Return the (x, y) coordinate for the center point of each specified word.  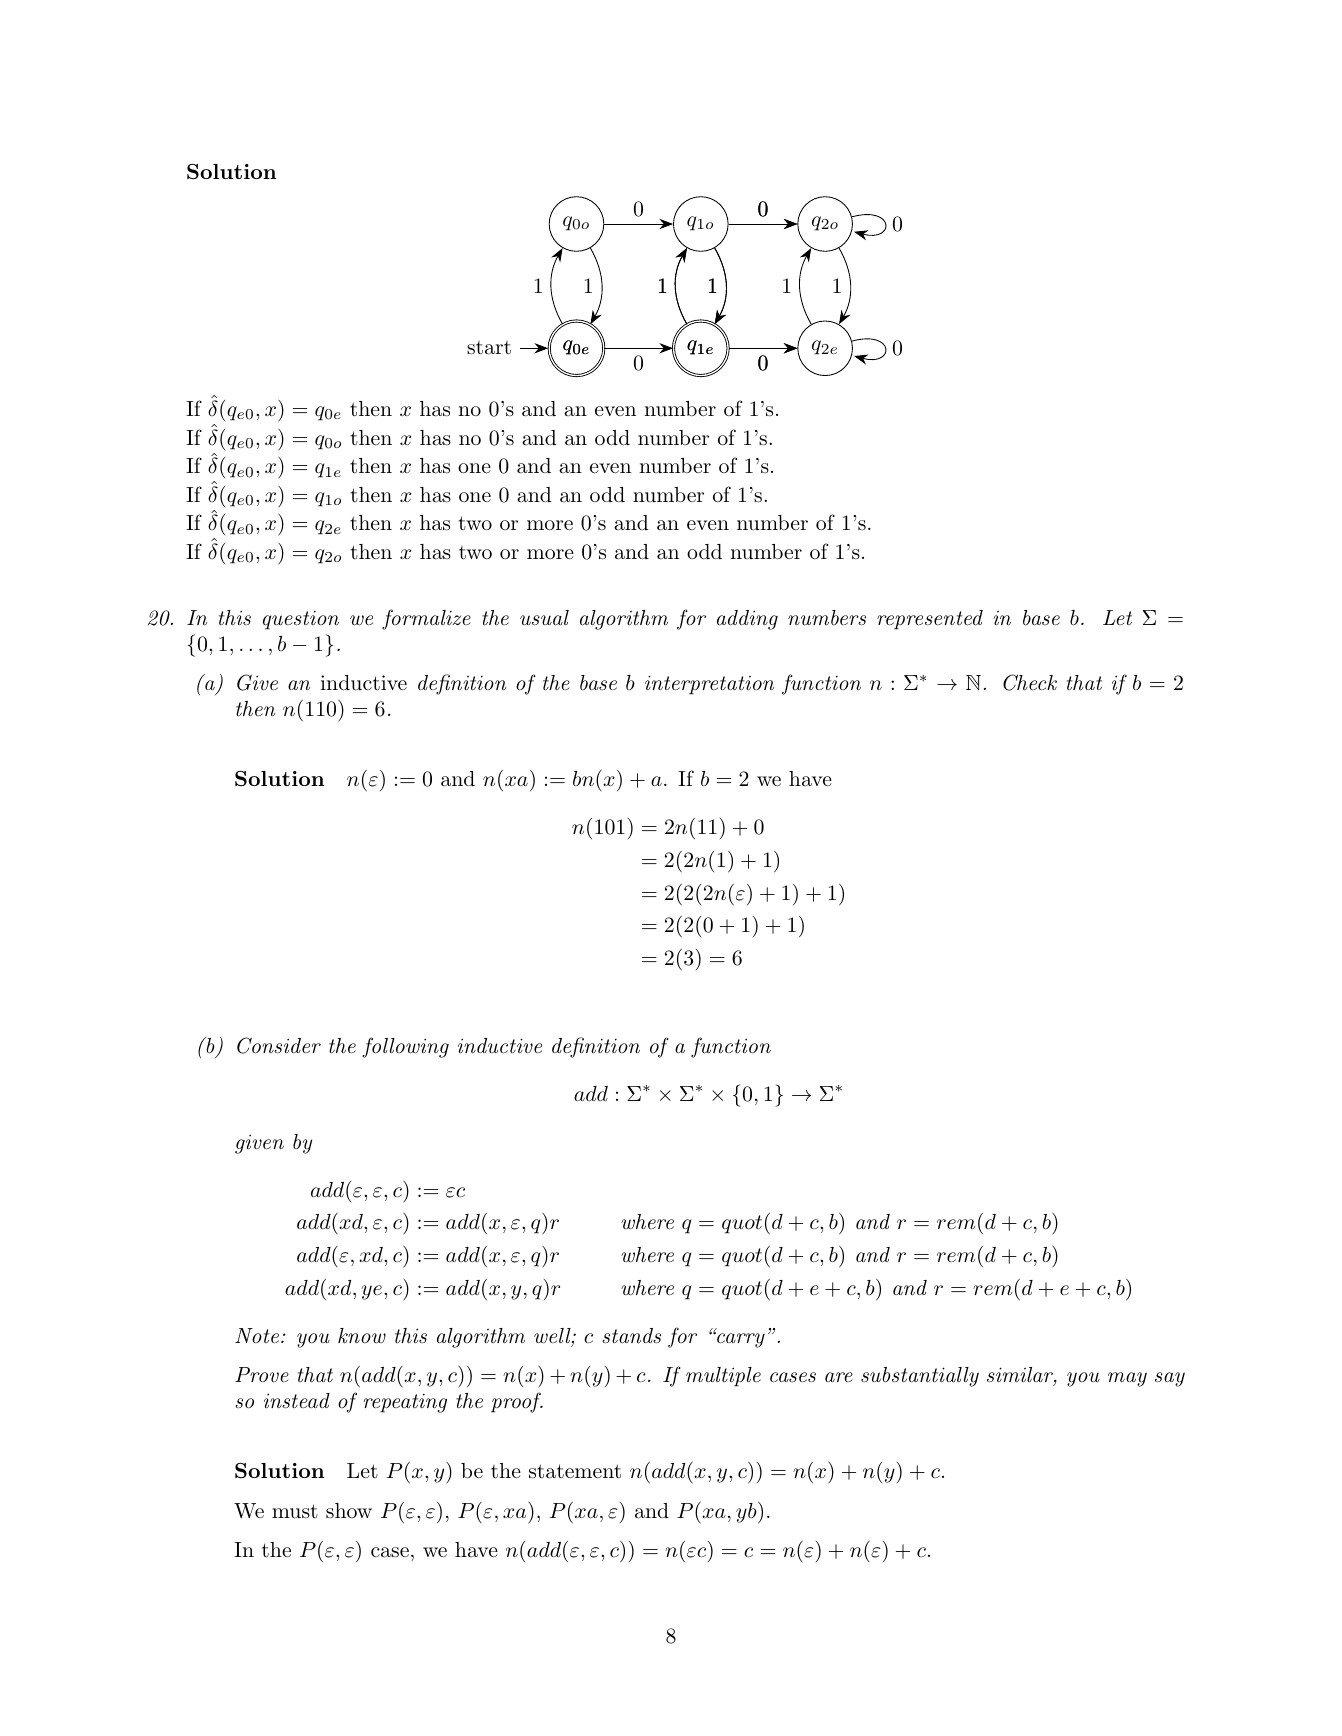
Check (1030, 682)
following (406, 1047)
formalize (426, 619)
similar (1021, 1376)
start (489, 348)
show (349, 1510)
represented (930, 620)
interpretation (709, 685)
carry (740, 1340)
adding (747, 620)
